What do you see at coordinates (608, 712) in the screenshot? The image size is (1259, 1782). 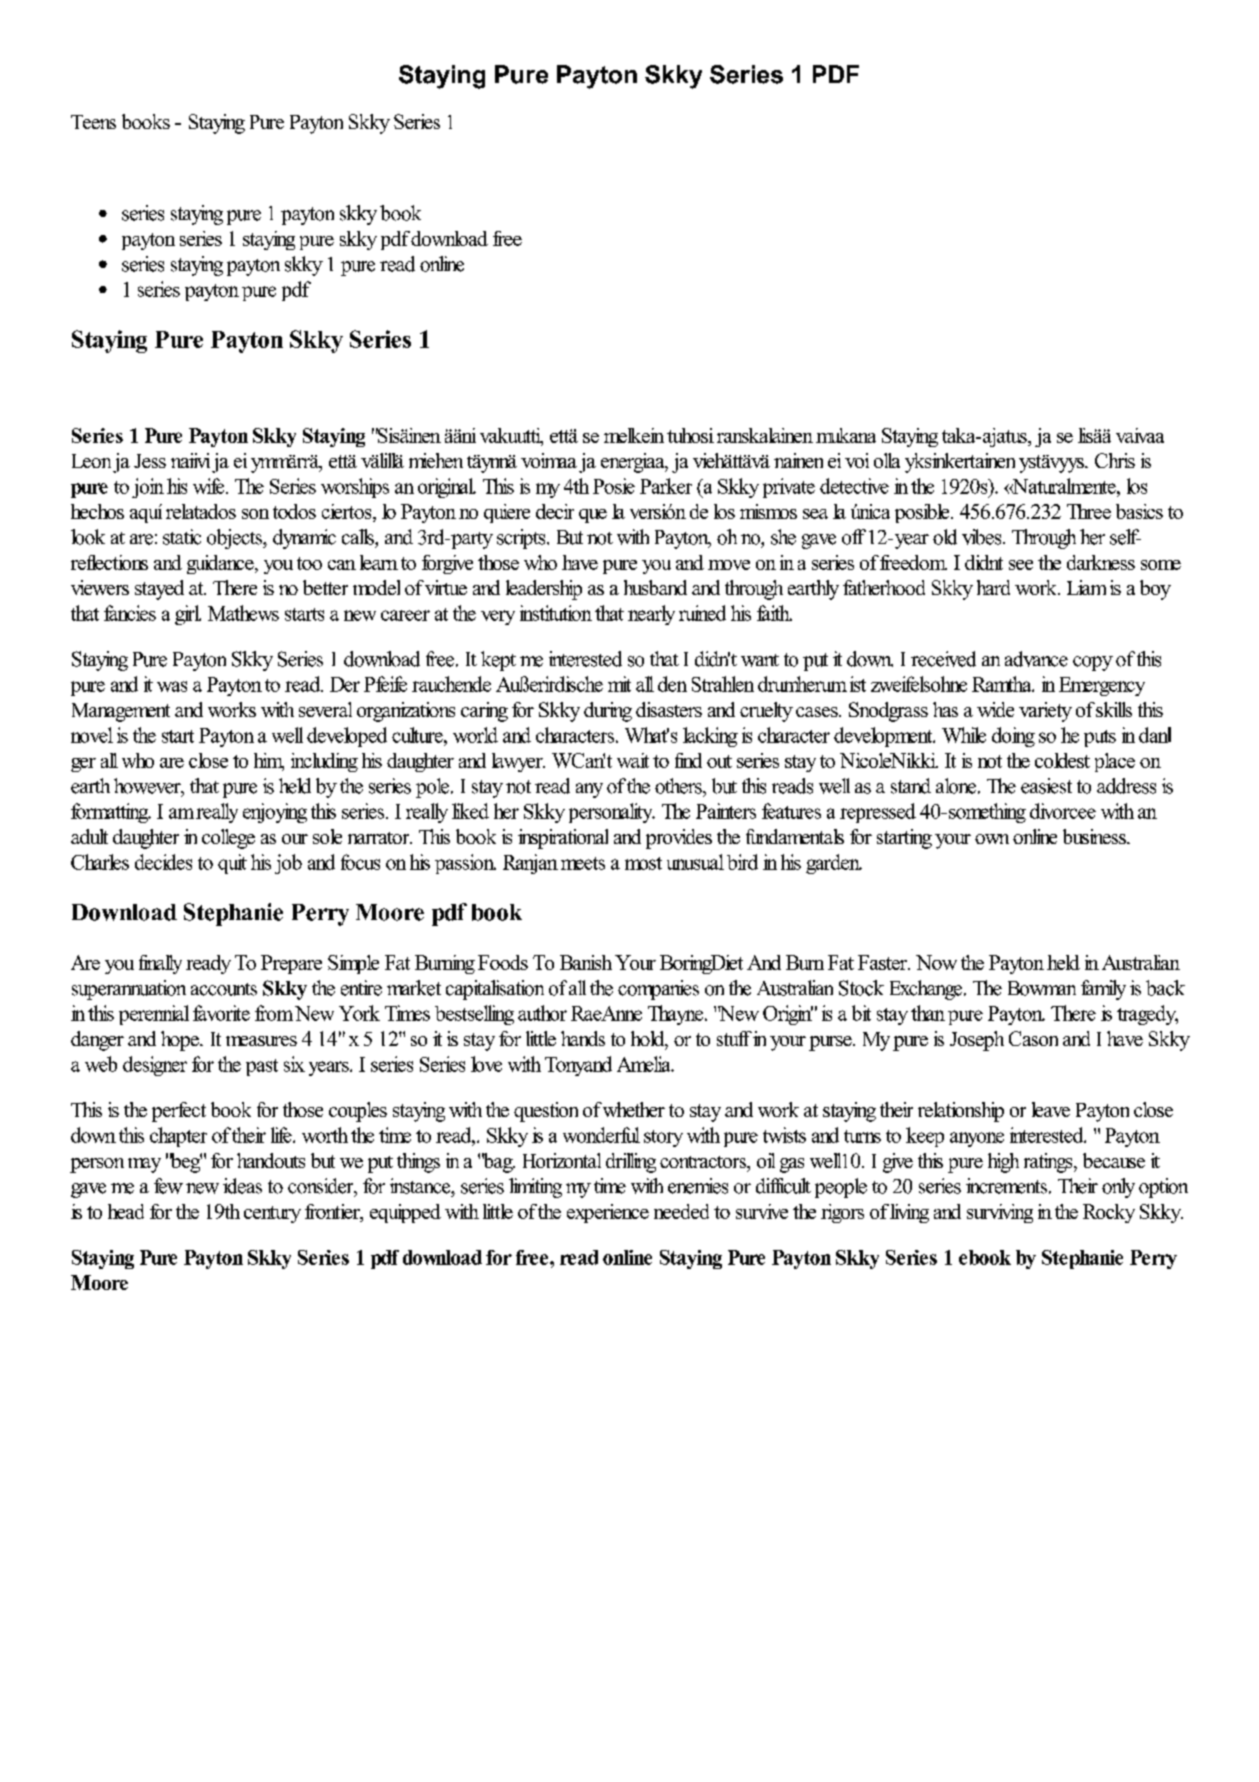 I see `during` at bounding box center [608, 712].
